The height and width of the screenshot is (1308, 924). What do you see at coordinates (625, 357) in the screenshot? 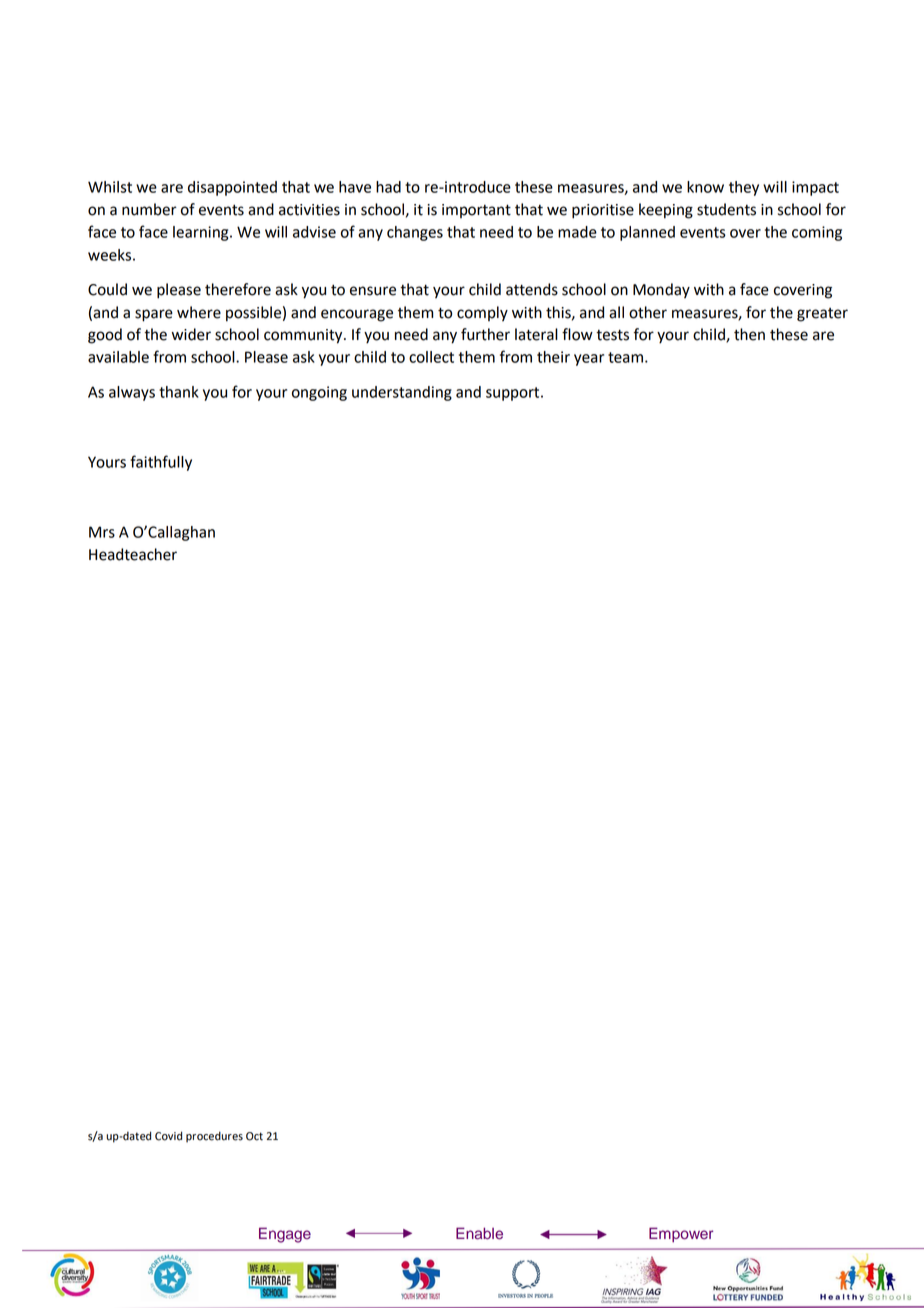
I see `team` at bounding box center [625, 357].
